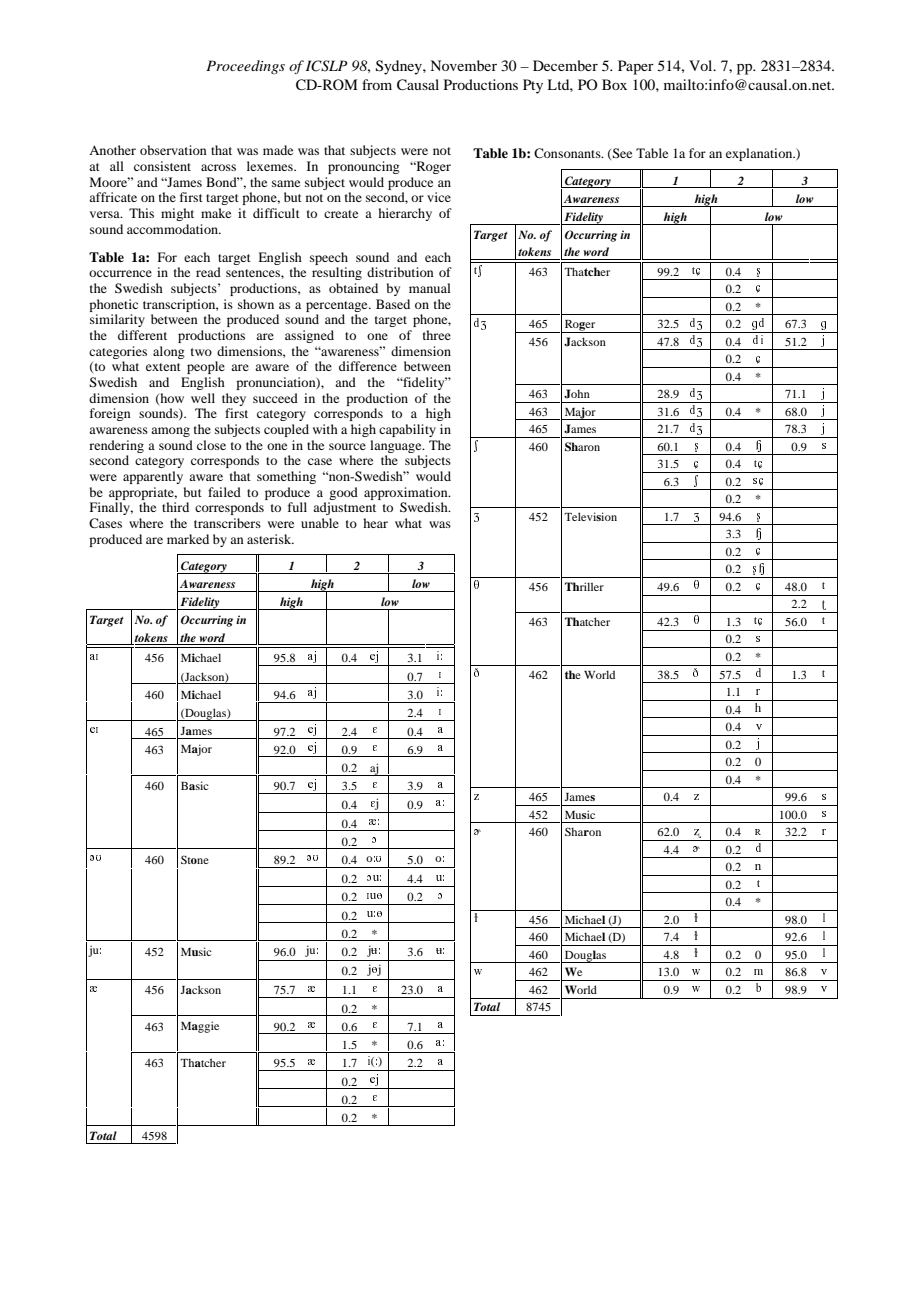 This screenshot has width=924, height=1308. Describe the element at coordinates (188, 539) in the screenshot. I see `marked` at that location.
